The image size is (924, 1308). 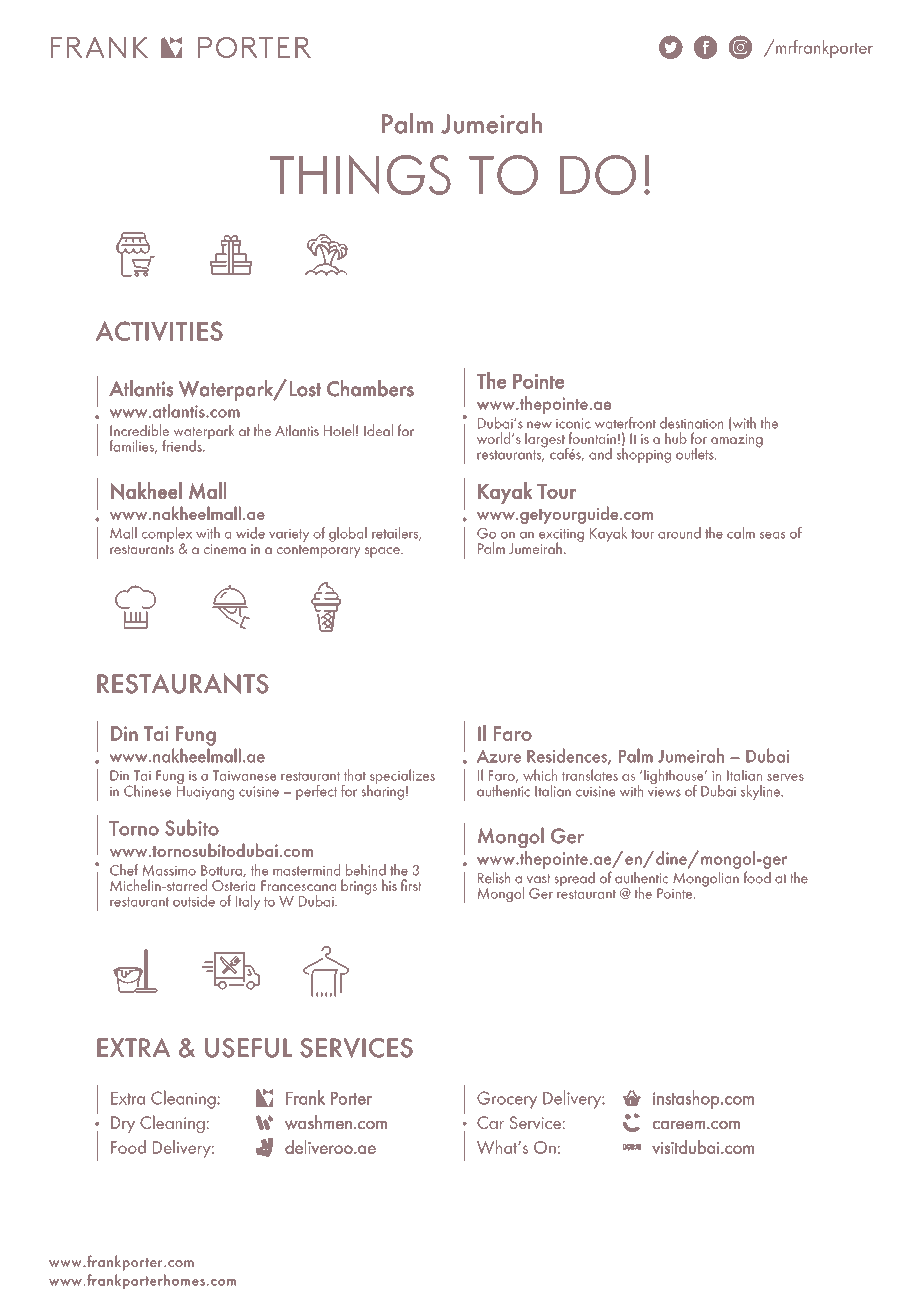 What do you see at coordinates (691, 423) in the page?
I see `destination` at bounding box center [691, 423].
